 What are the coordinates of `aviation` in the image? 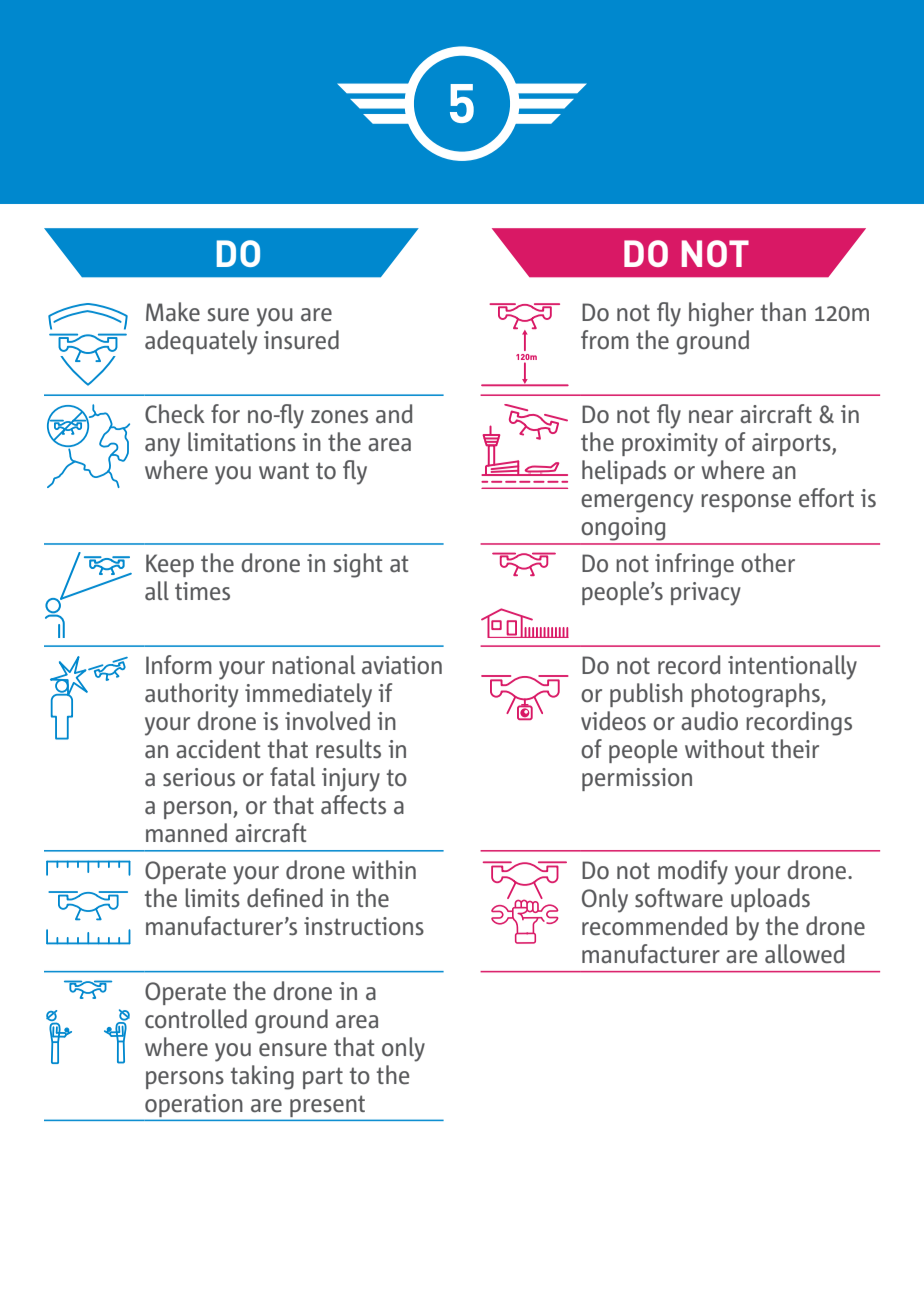 It's located at (402, 665).
